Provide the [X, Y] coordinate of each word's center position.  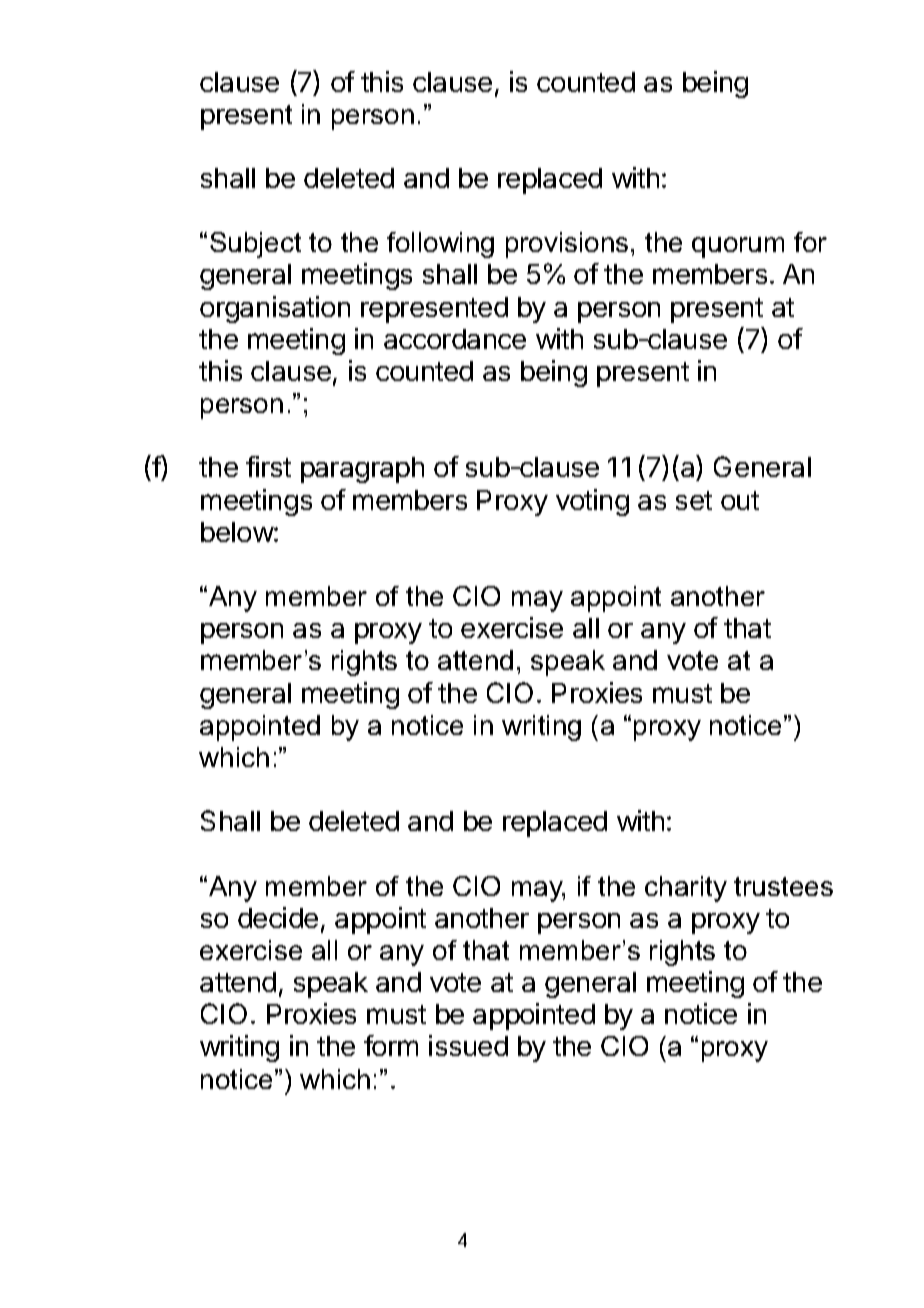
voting [592, 502]
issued [468, 1045]
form [391, 1045]
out [740, 500]
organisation [275, 309]
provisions [567, 245]
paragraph [362, 470]
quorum [738, 247]
